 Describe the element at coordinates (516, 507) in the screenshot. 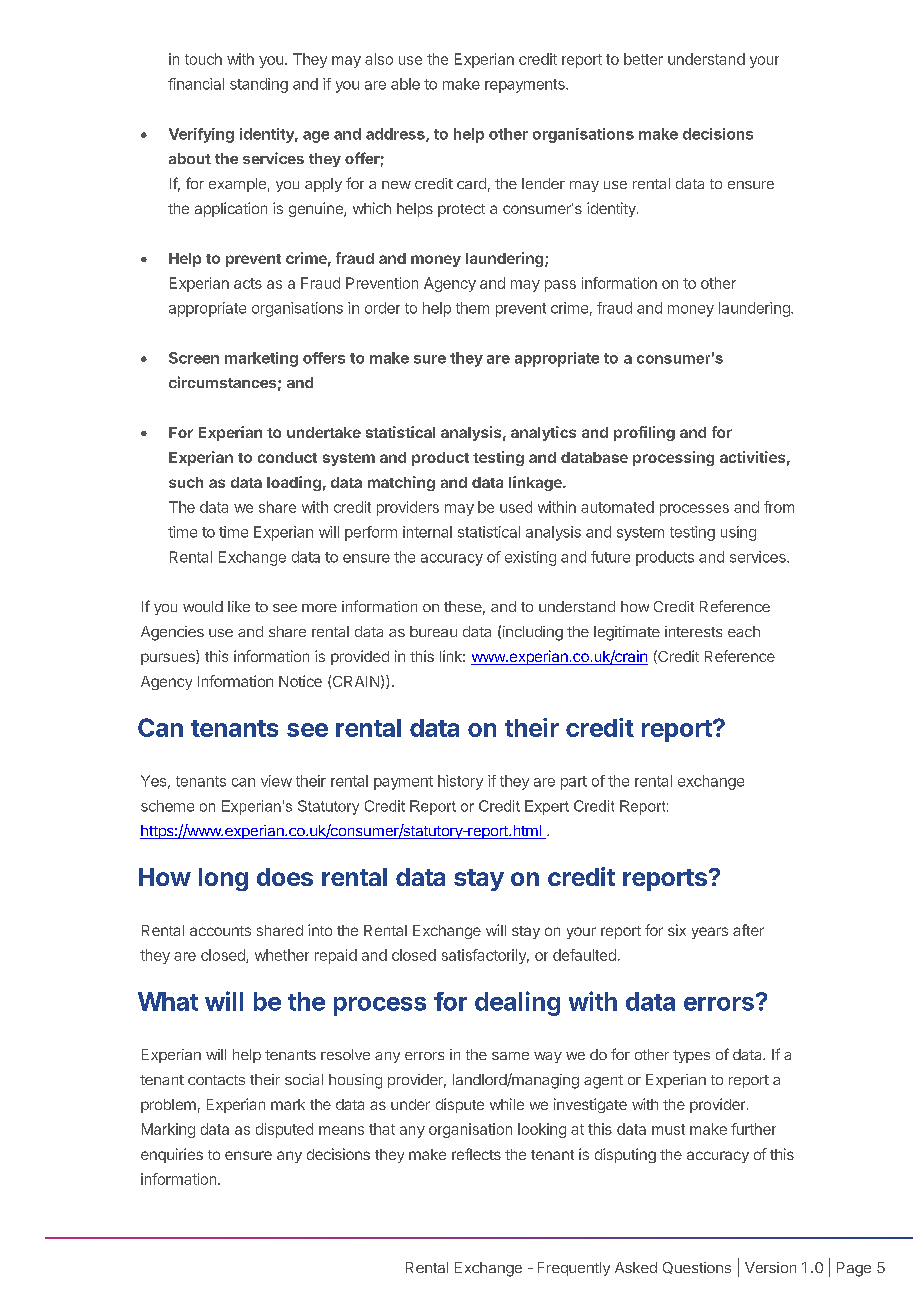

I see `used` at that location.
